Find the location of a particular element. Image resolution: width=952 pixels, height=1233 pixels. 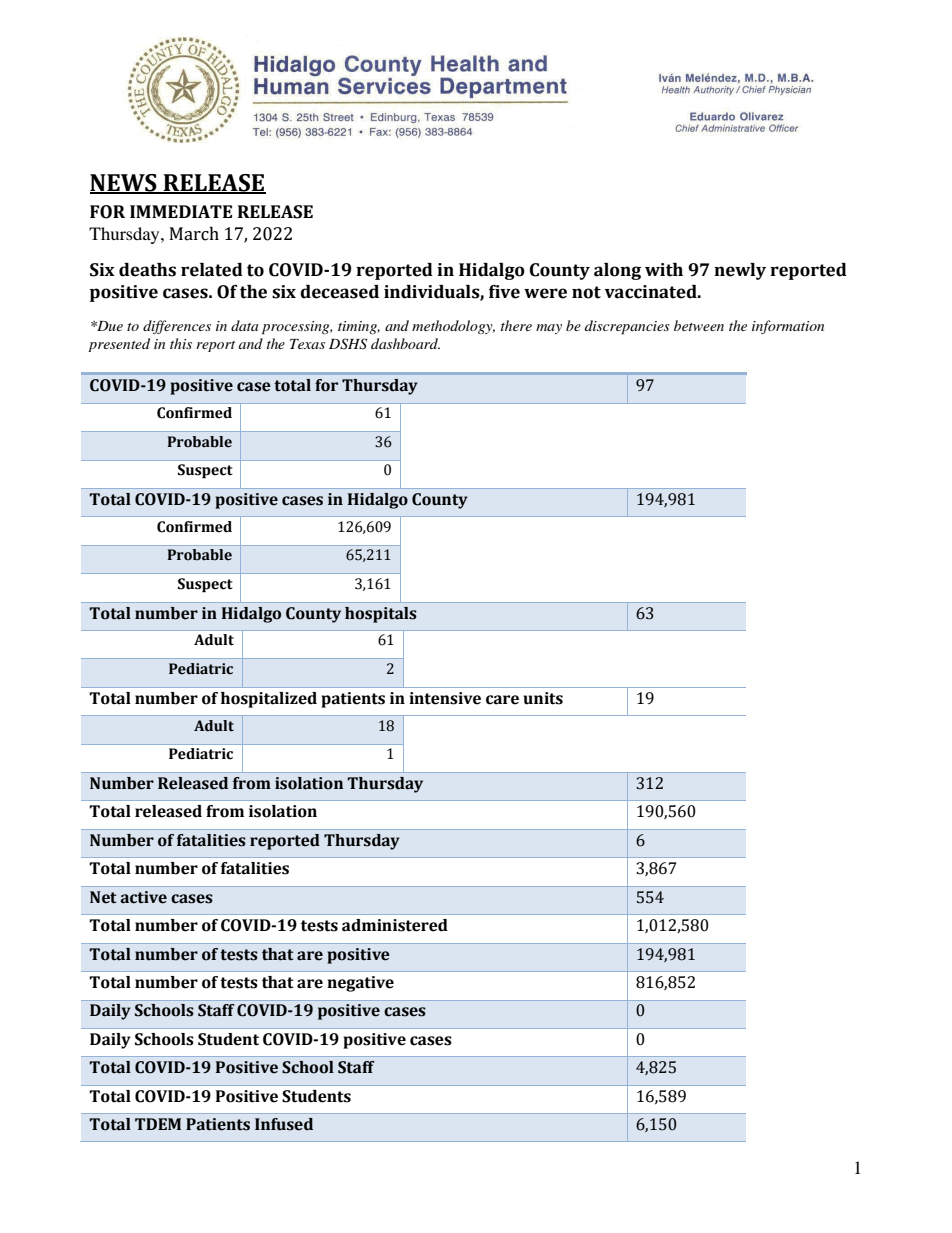

negative is located at coordinates (360, 984).
